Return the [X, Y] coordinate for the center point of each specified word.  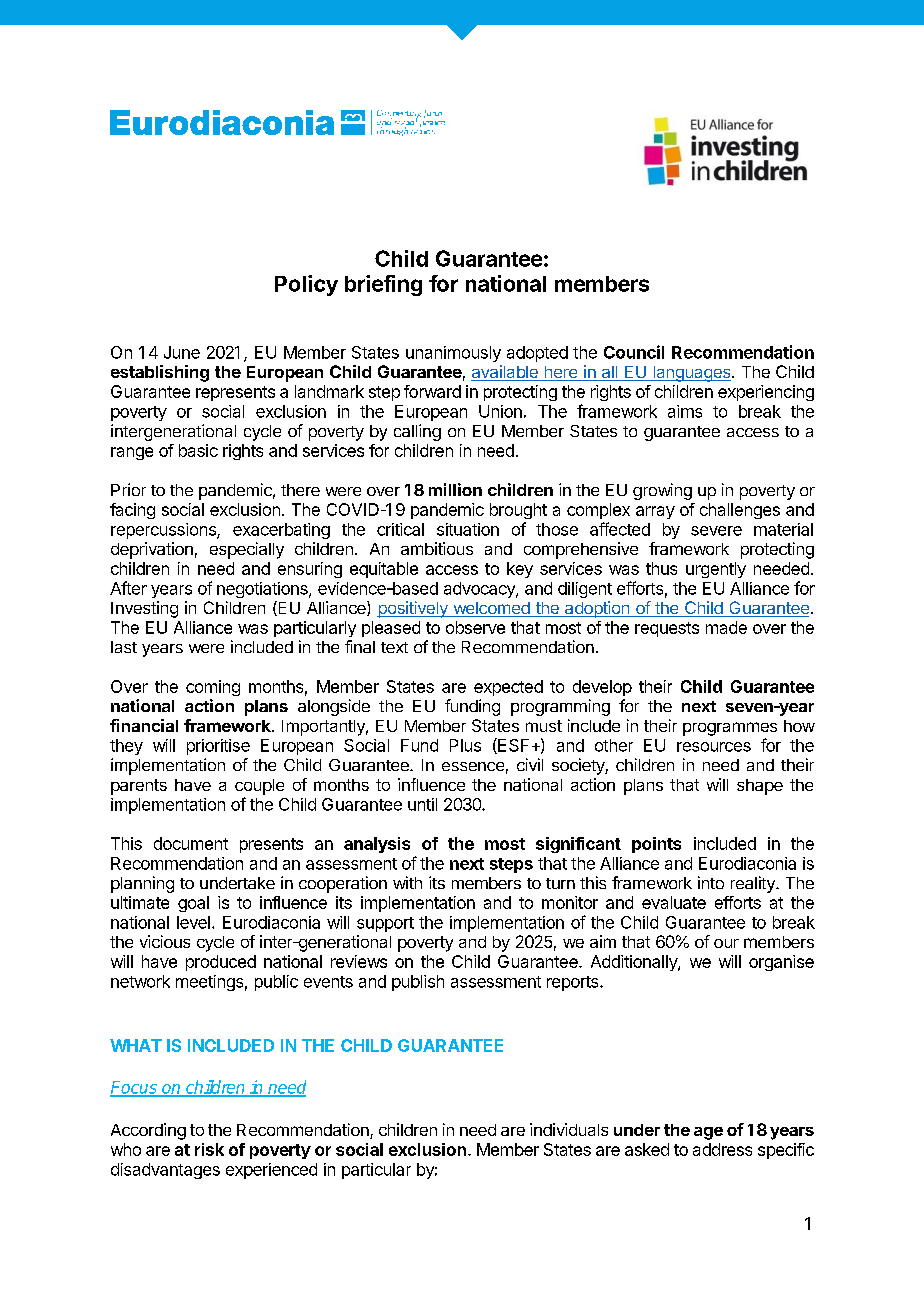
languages [692, 374]
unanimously [453, 354]
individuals [569, 1129]
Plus [465, 745]
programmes [730, 729]
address [722, 1149]
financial [144, 725]
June [182, 352]
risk [209, 1149]
